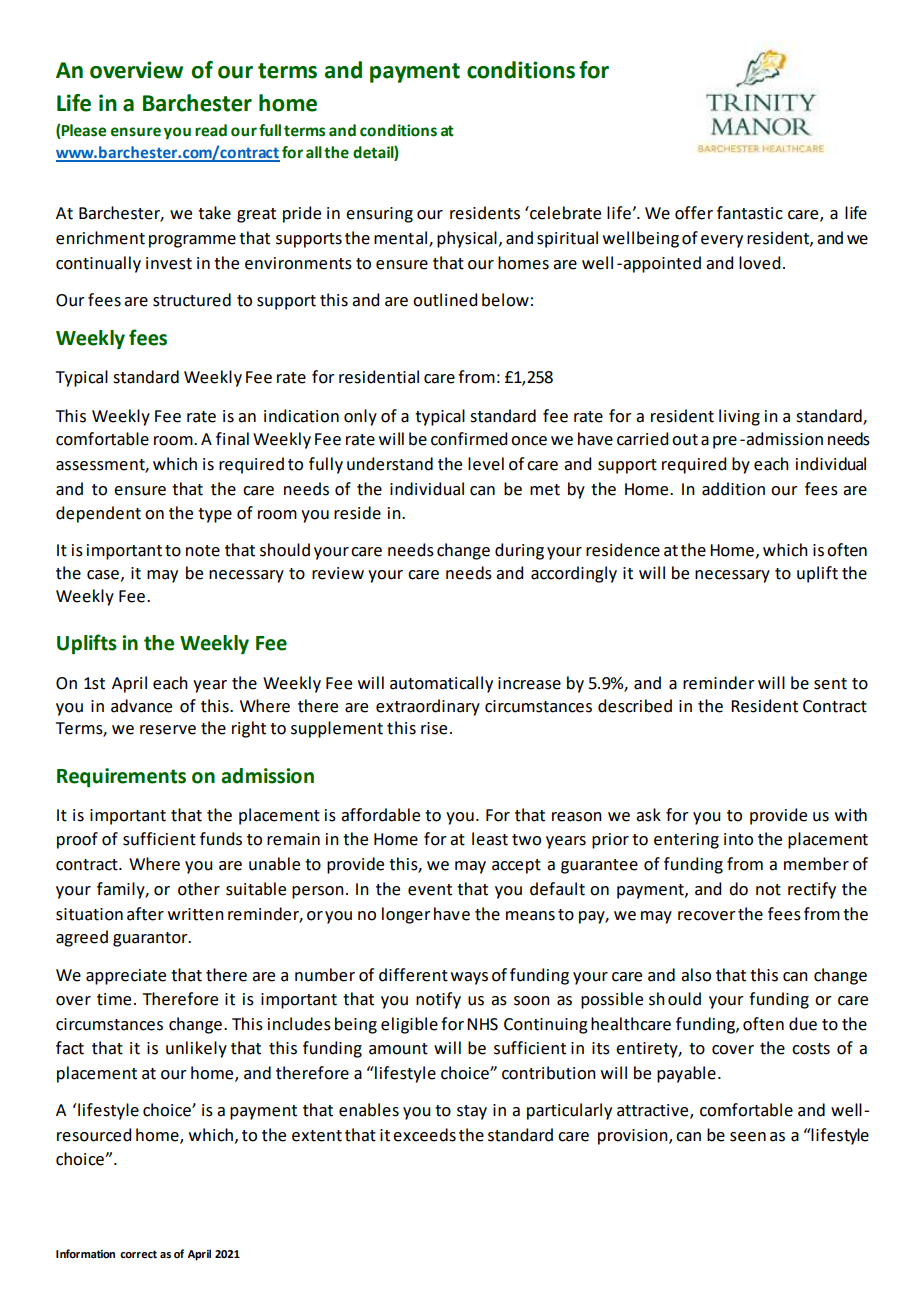 The height and width of the screenshot is (1309, 924). What do you see at coordinates (748, 1137) in the screenshot?
I see `seen` at bounding box center [748, 1137].
